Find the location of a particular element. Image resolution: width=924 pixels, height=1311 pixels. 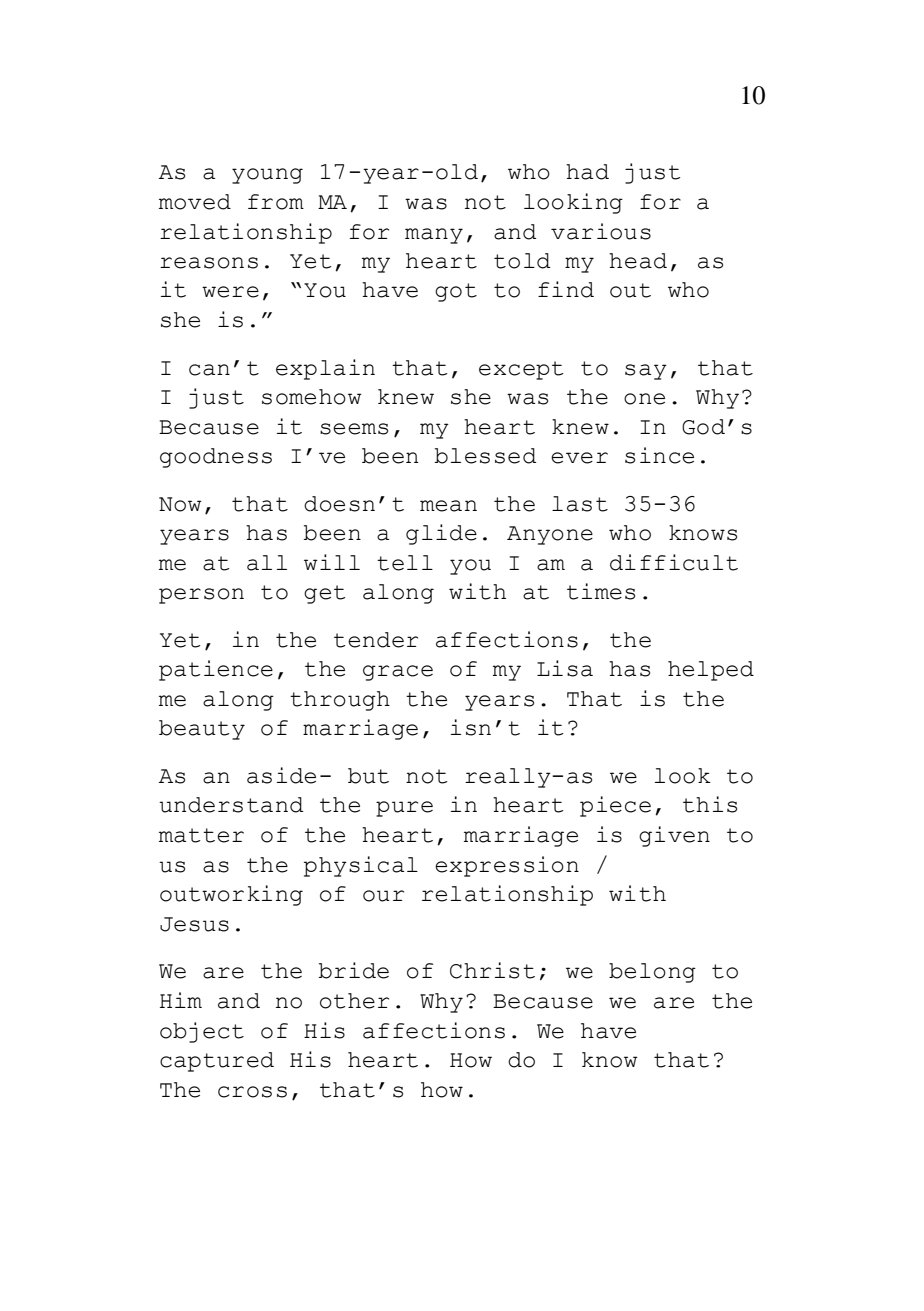

times is located at coordinates (601, 591).
